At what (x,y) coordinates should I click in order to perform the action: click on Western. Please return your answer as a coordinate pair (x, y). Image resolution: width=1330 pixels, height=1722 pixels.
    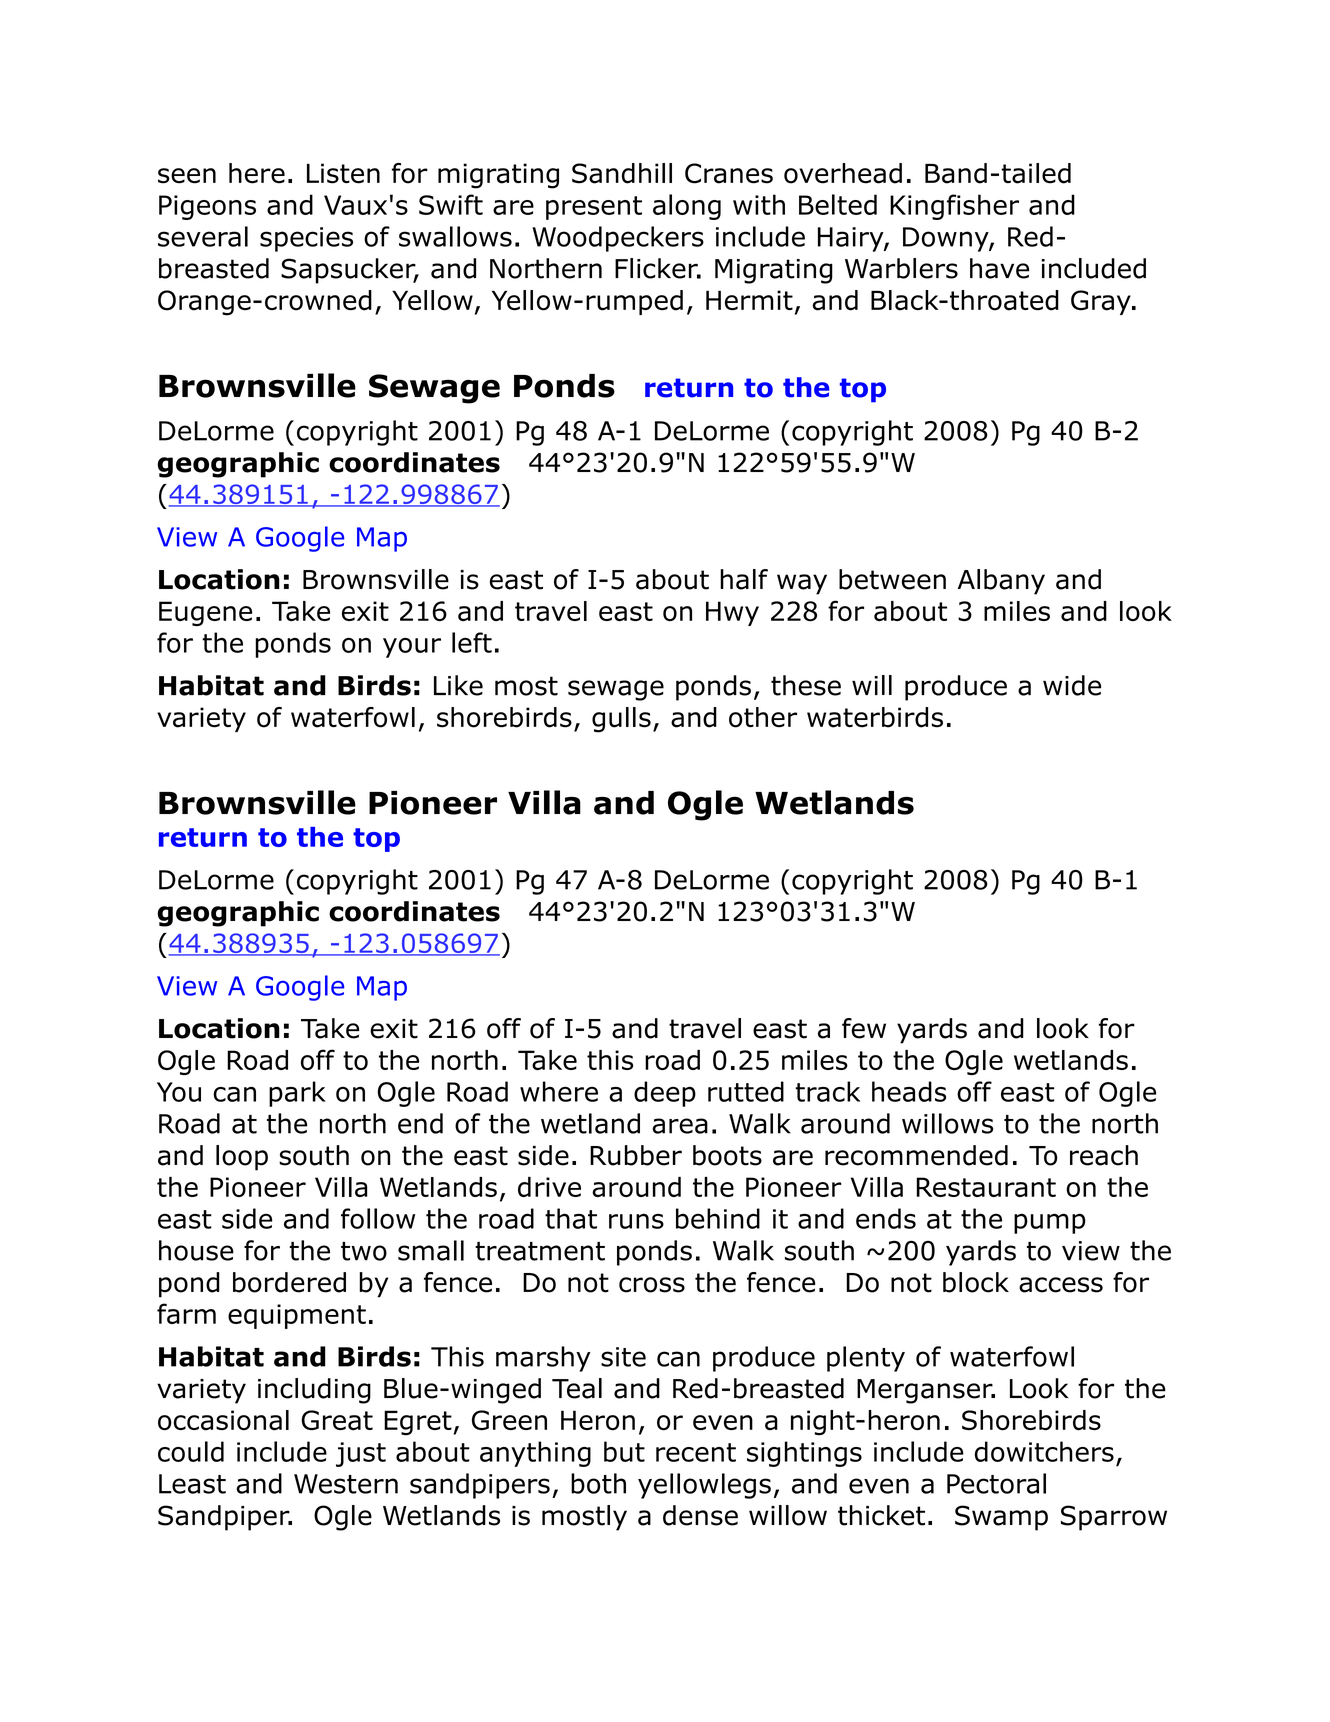
    Looking at the image, I should click on (346, 1484).
